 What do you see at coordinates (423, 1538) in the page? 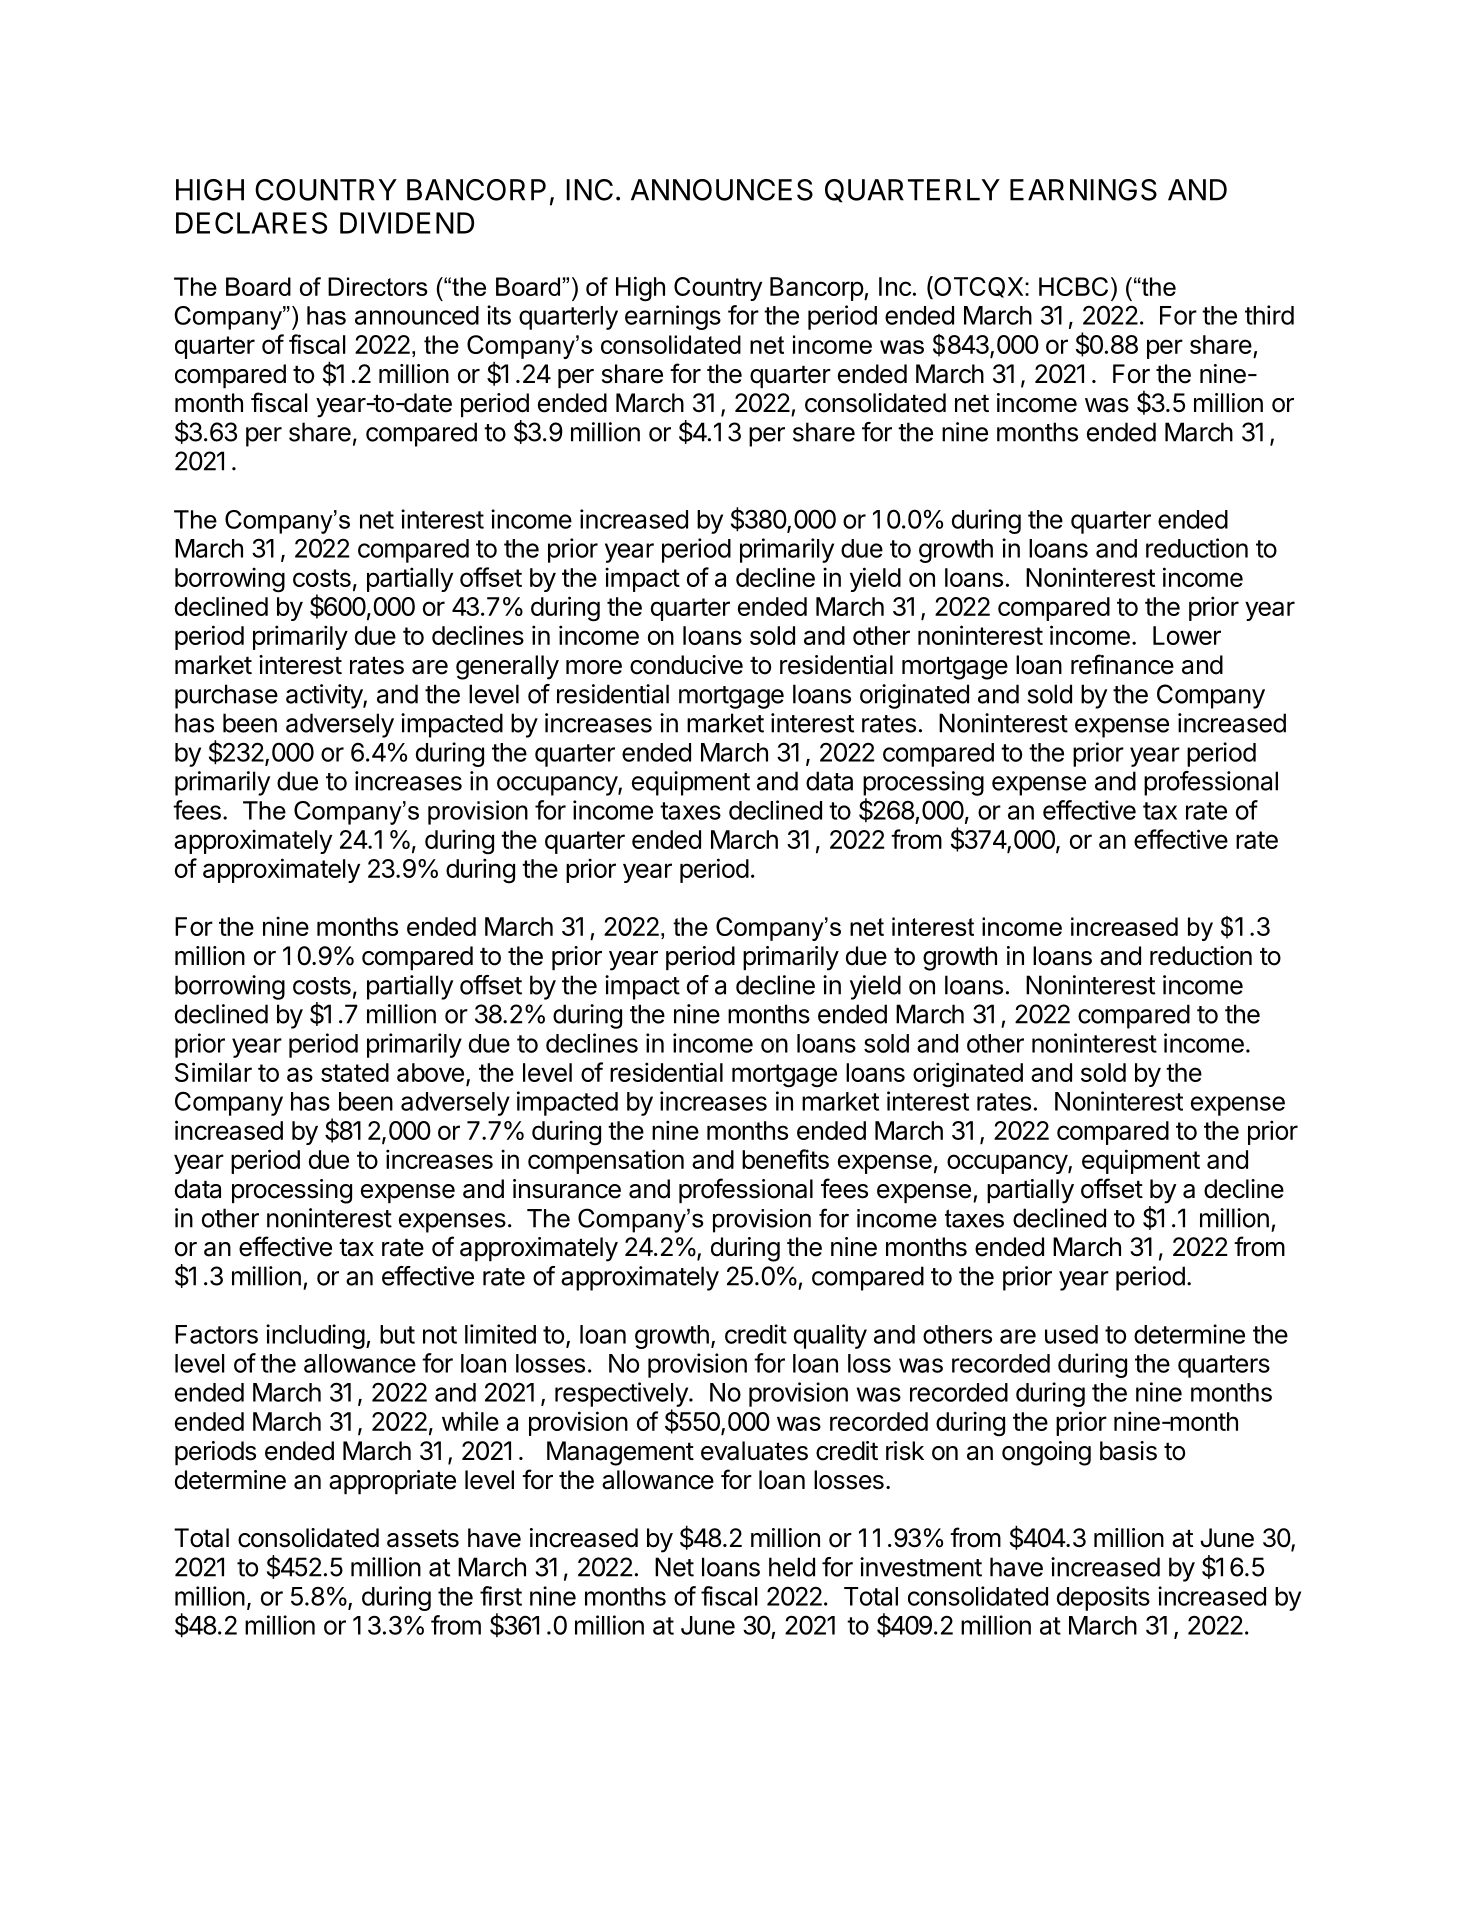
I see `assets` at bounding box center [423, 1538].
